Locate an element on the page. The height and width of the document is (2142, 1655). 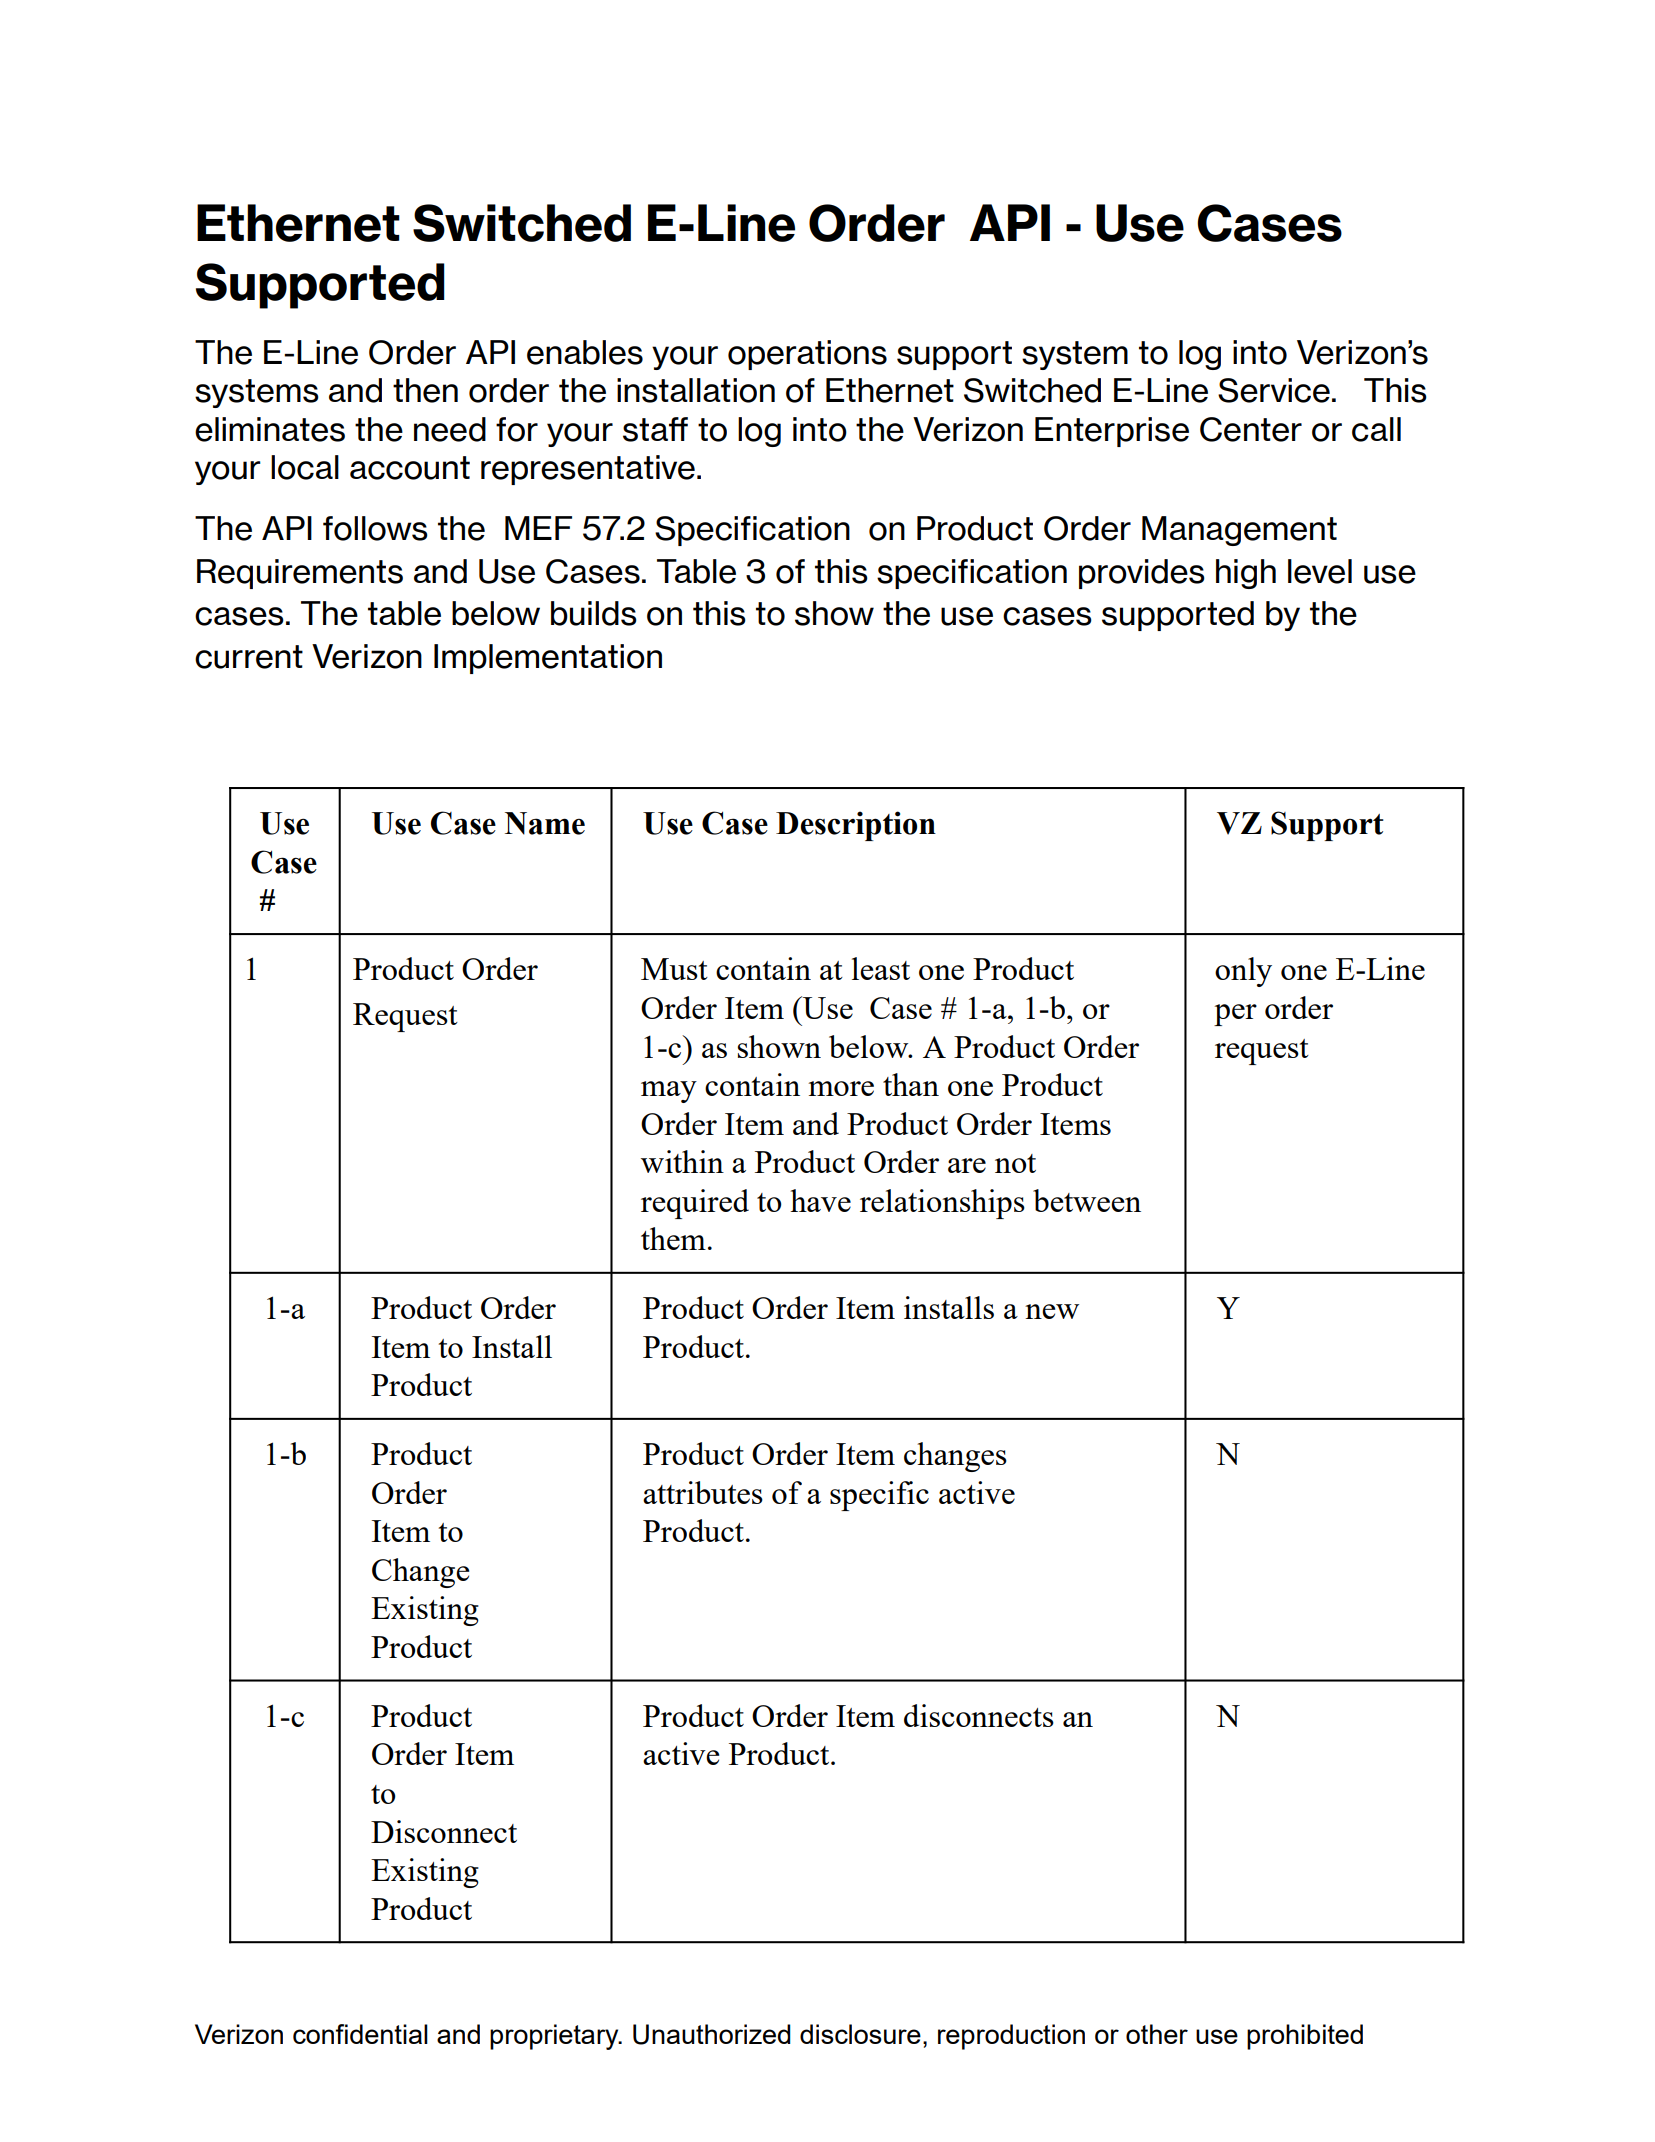
prohibited is located at coordinates (1305, 2037).
